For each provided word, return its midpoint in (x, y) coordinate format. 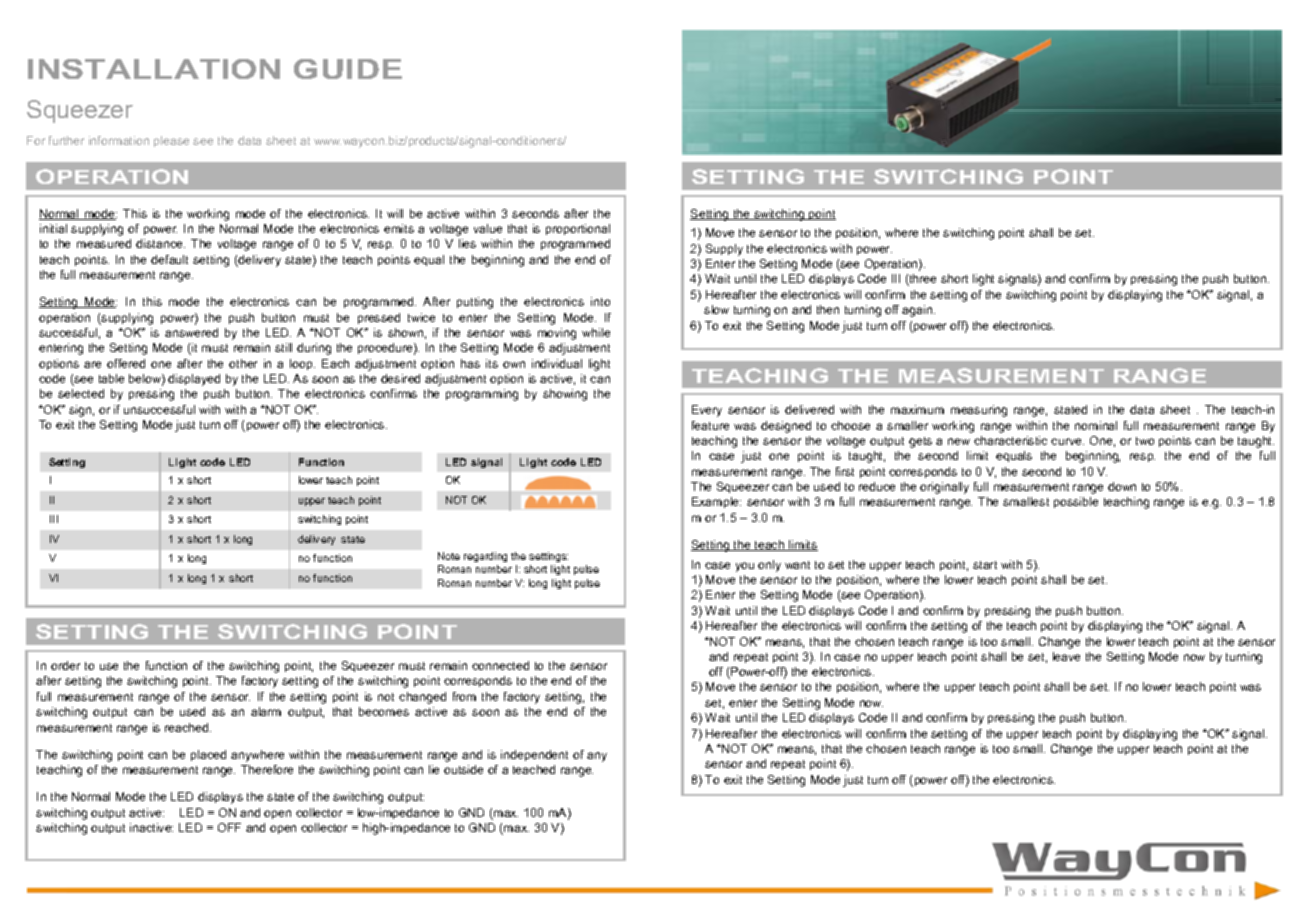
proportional (578, 229)
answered (191, 332)
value (488, 228)
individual (557, 363)
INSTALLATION (154, 69)
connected (500, 665)
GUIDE (348, 69)
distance (160, 243)
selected (81, 393)
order (65, 665)
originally (944, 488)
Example (716, 502)
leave (1066, 656)
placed (208, 755)
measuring (979, 411)
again (918, 311)
